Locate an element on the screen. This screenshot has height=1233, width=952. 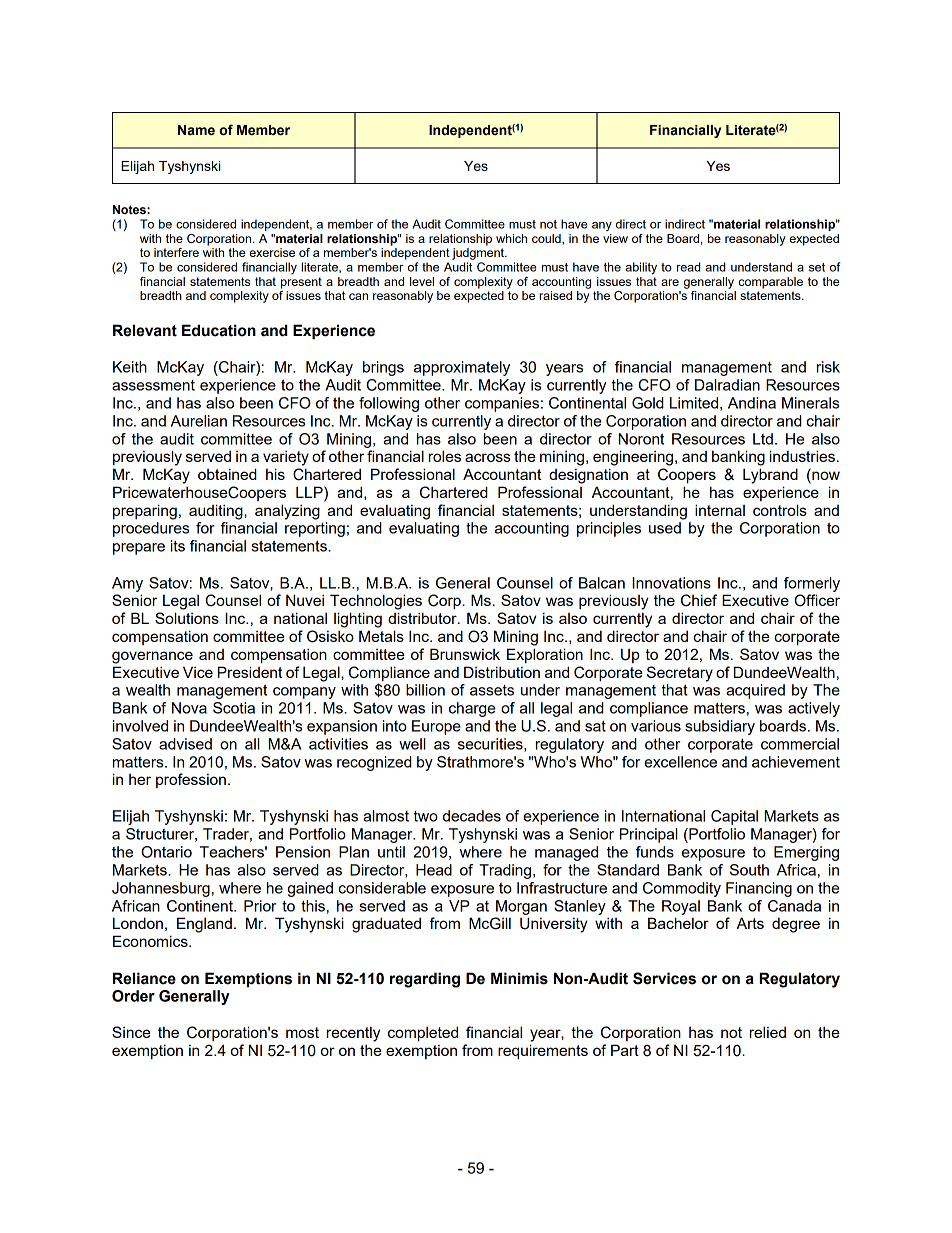
Name is located at coordinates (196, 130).
